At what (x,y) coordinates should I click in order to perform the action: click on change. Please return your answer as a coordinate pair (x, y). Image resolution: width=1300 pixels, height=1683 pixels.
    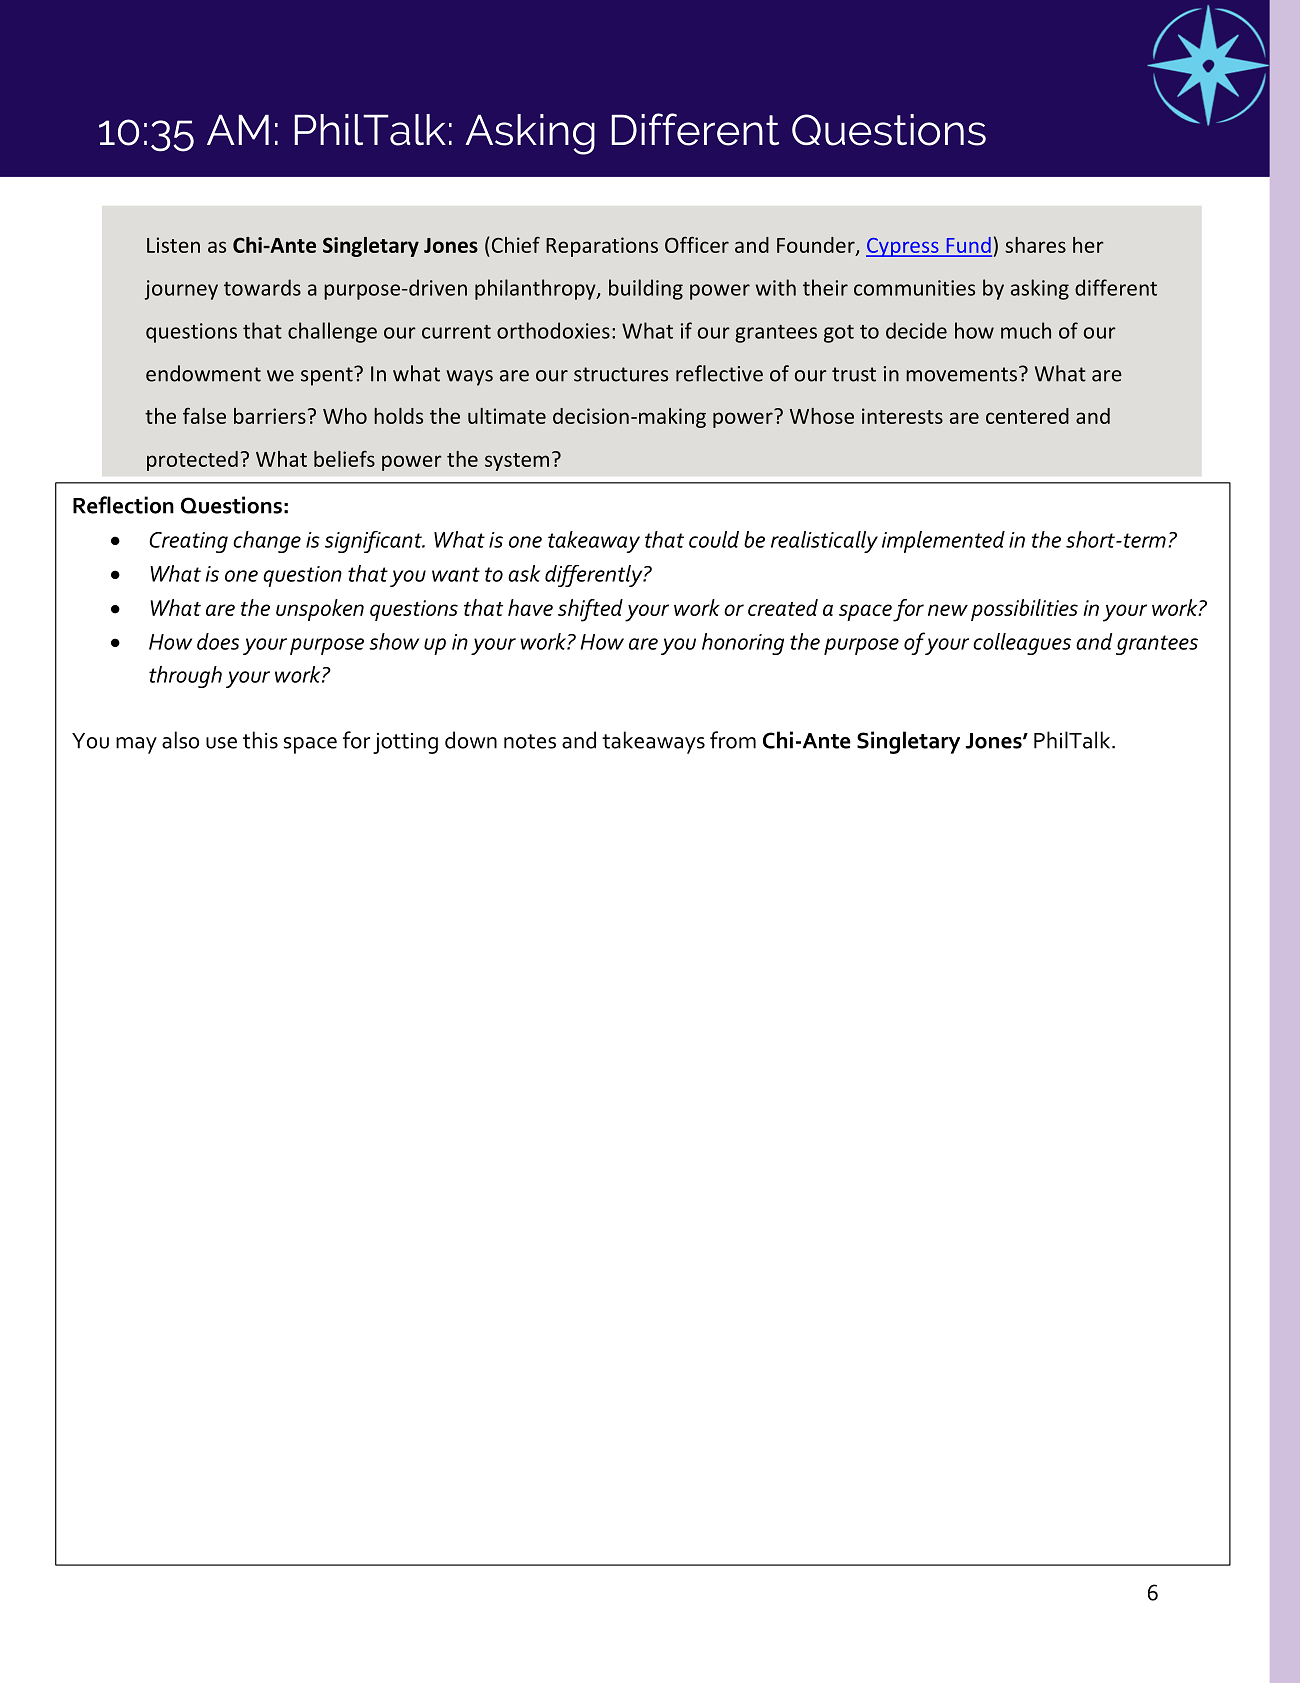
    Looking at the image, I should click on (267, 542).
